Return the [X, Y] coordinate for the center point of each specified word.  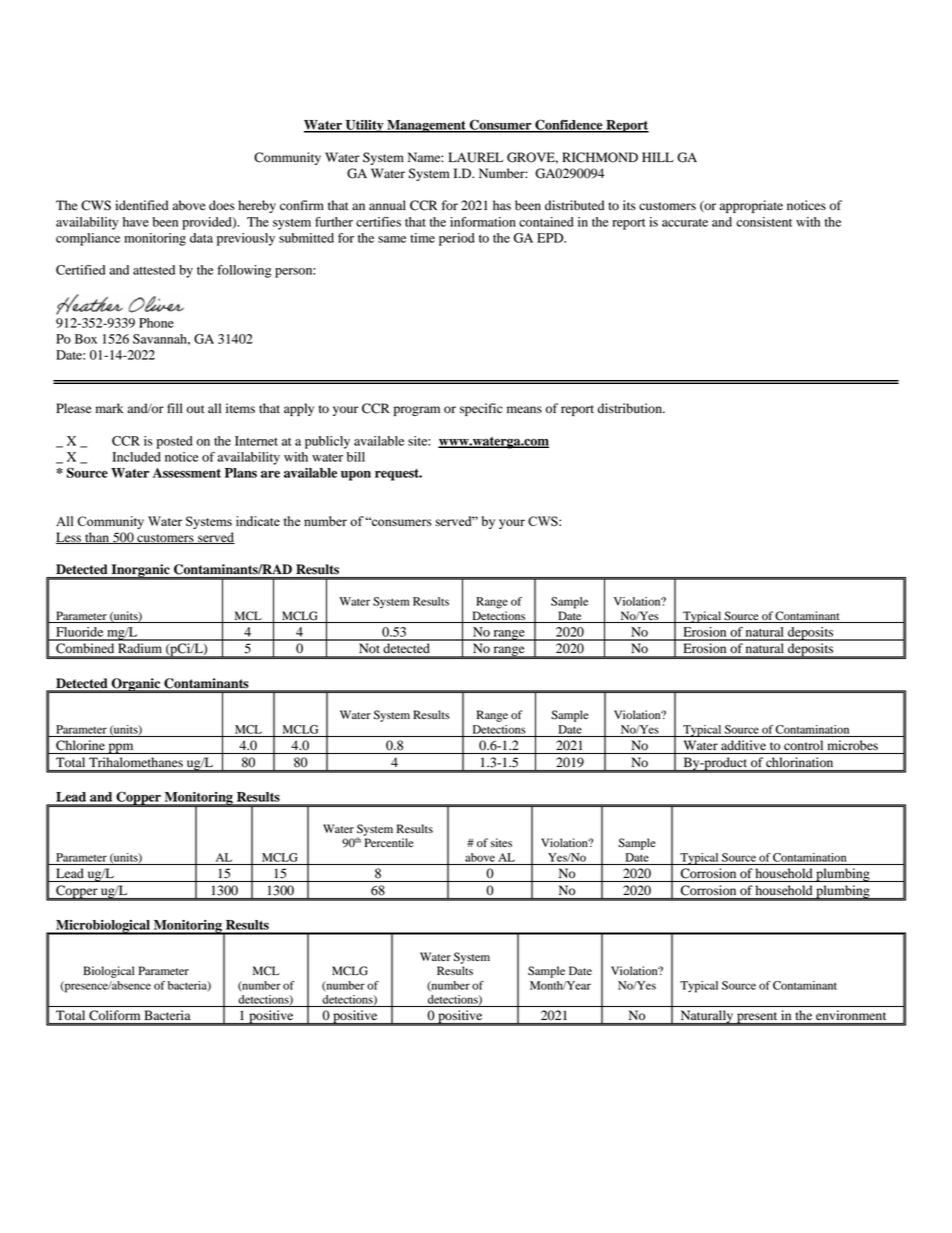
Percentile [389, 842]
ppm [121, 748]
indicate [258, 521]
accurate [685, 223]
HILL [658, 157]
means [524, 409]
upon [356, 476]
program [417, 411]
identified [141, 205]
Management [426, 126]
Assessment [187, 473]
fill [175, 408]
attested [154, 270]
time [422, 238]
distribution [631, 408]
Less [70, 538]
